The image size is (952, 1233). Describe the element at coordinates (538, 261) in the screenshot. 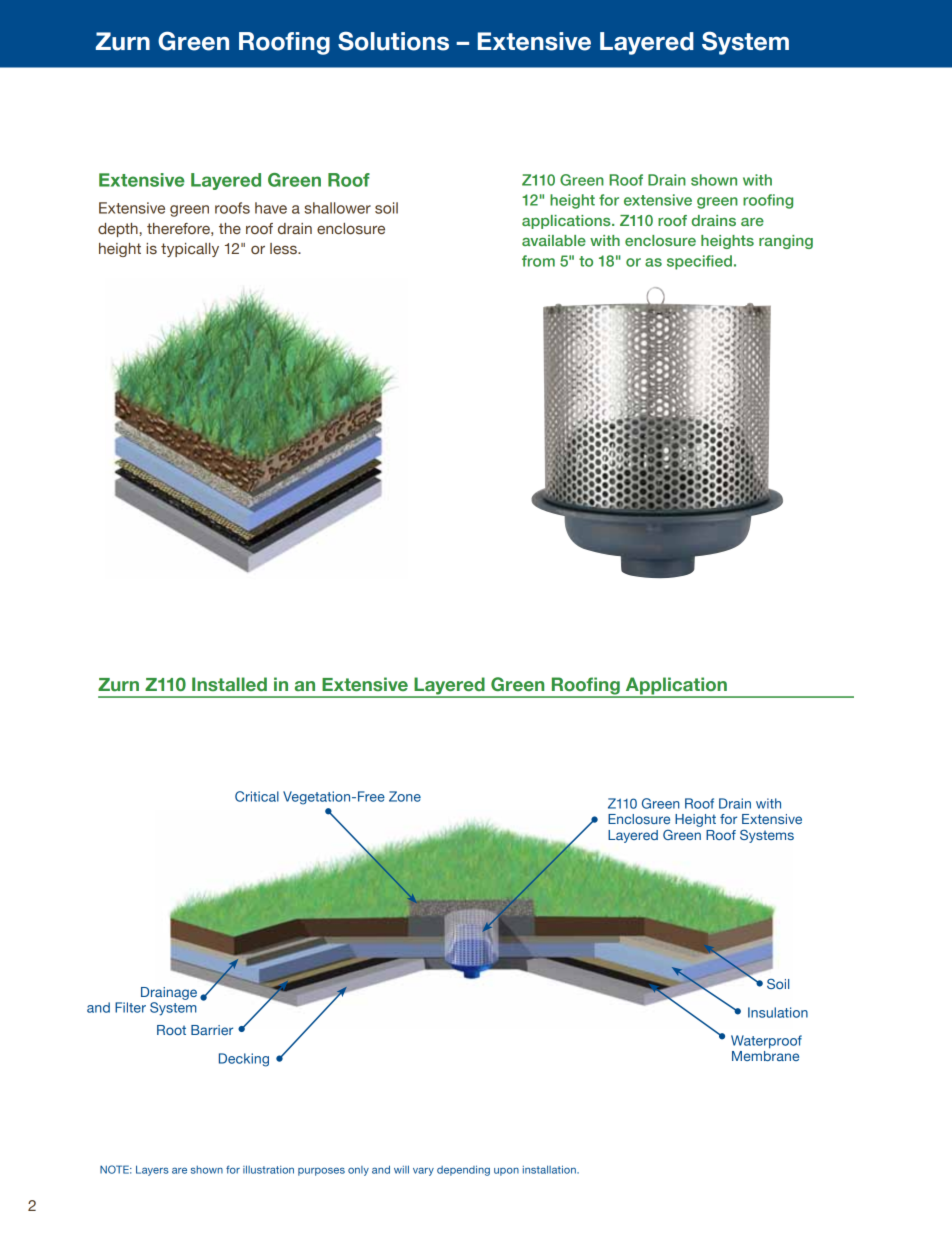

I see `from` at that location.
